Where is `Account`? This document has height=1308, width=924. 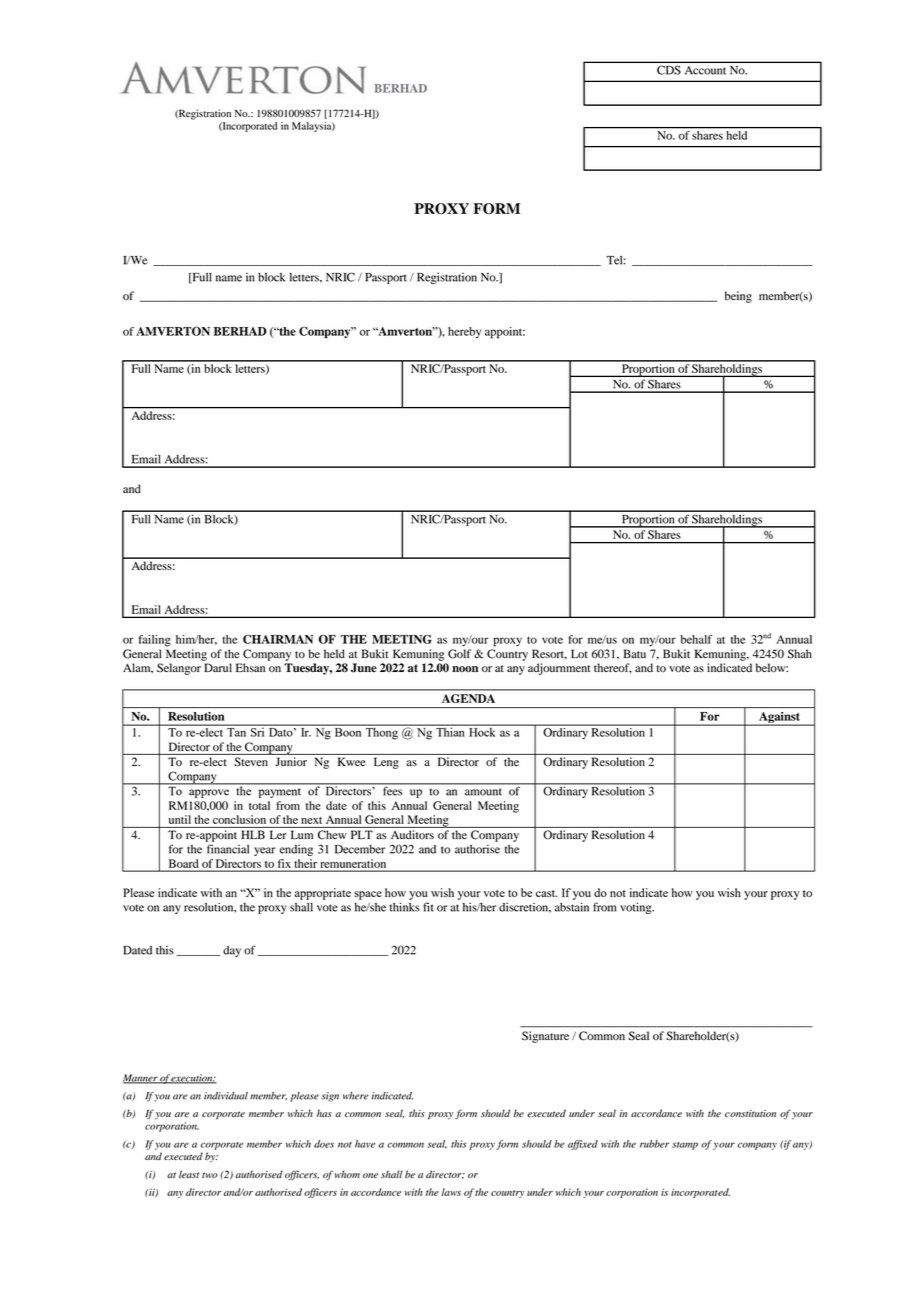 Account is located at coordinates (705, 70).
